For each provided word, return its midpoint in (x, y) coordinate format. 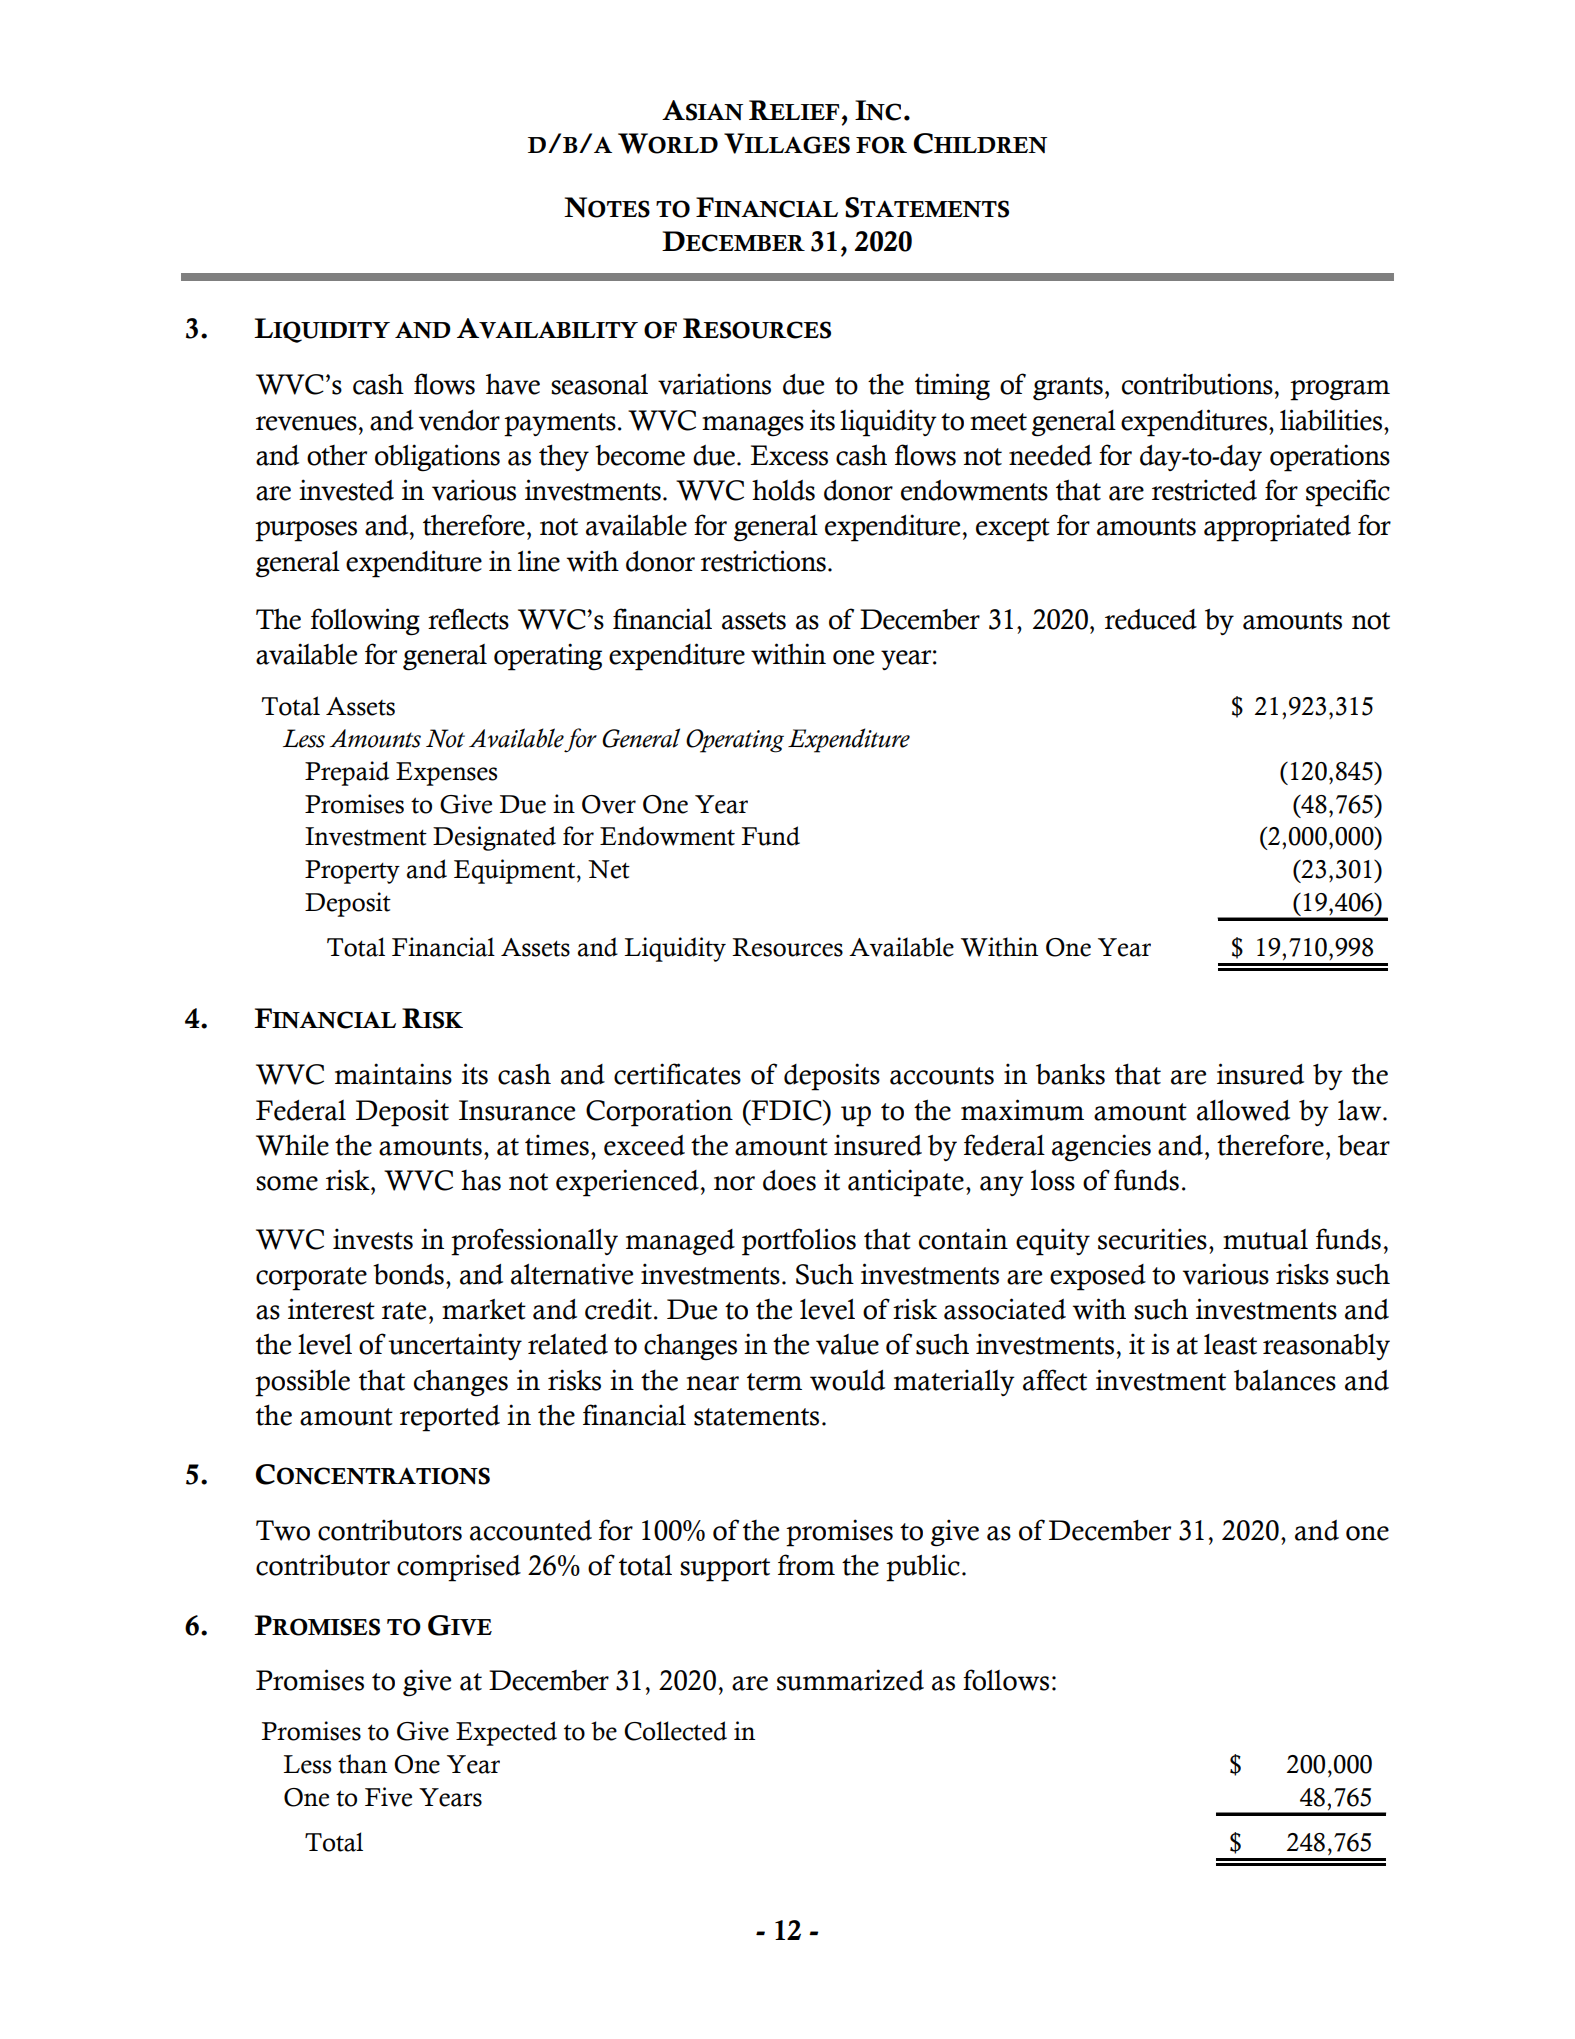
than (362, 1764)
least (1230, 1344)
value (847, 1344)
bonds (408, 1274)
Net (609, 869)
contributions (1197, 384)
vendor (459, 420)
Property (352, 872)
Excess (789, 455)
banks (1070, 1074)
